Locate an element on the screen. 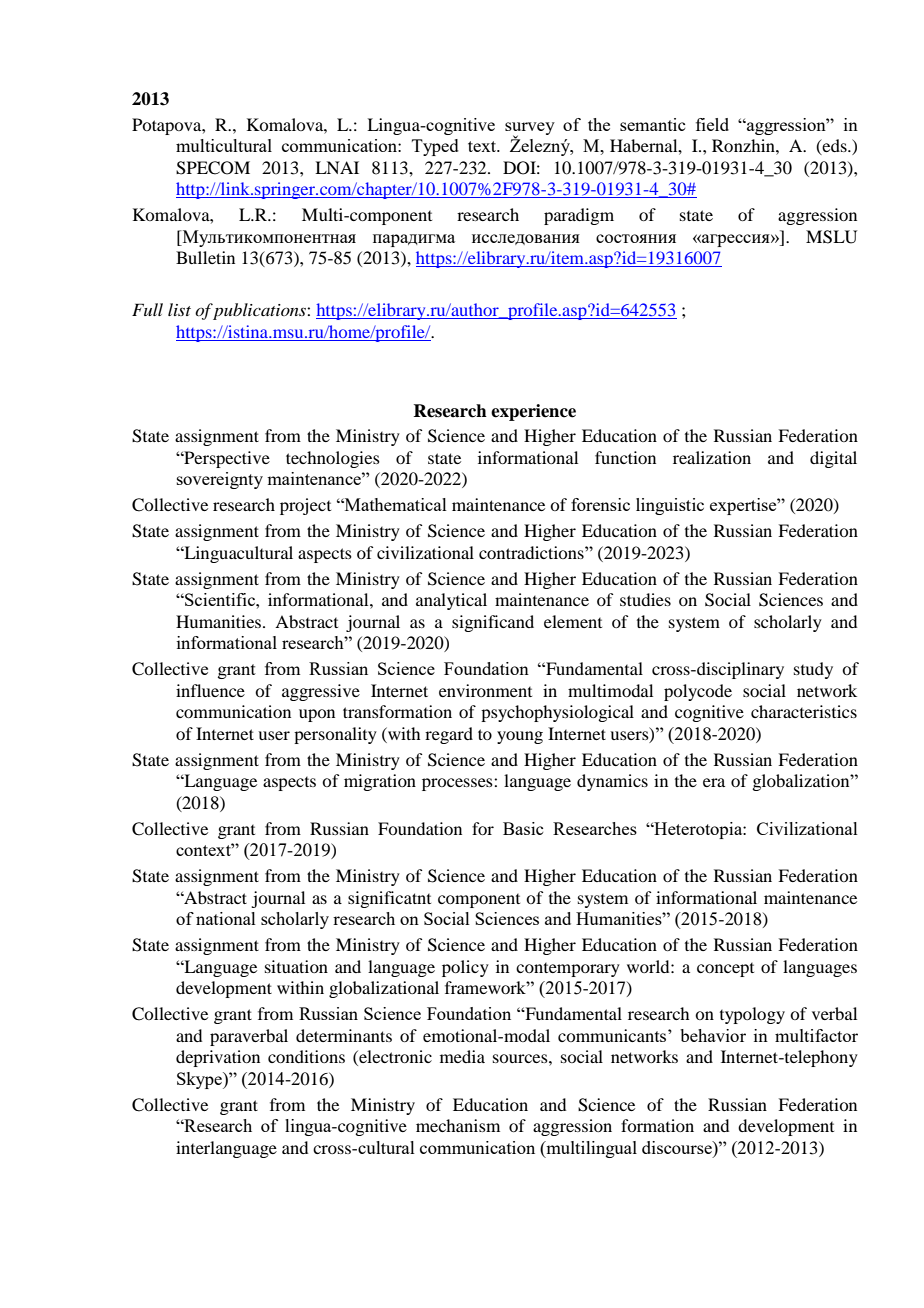 Image resolution: width=924 pixels, height=1308 pixels. realization is located at coordinates (712, 457).
